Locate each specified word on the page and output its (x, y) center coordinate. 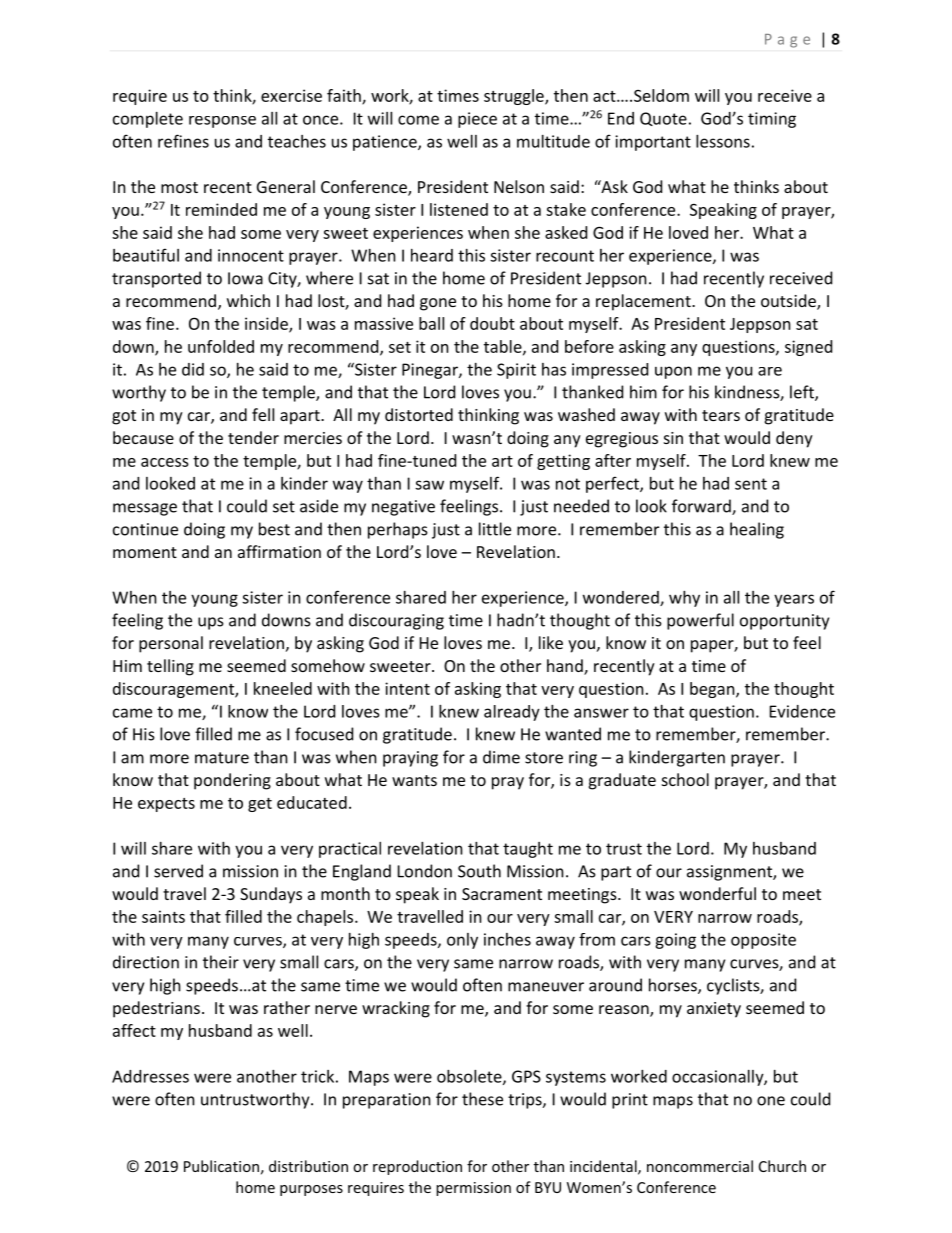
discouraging (396, 621)
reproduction (417, 1167)
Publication (221, 1166)
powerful (700, 621)
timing (772, 120)
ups (211, 623)
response (222, 122)
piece (477, 120)
